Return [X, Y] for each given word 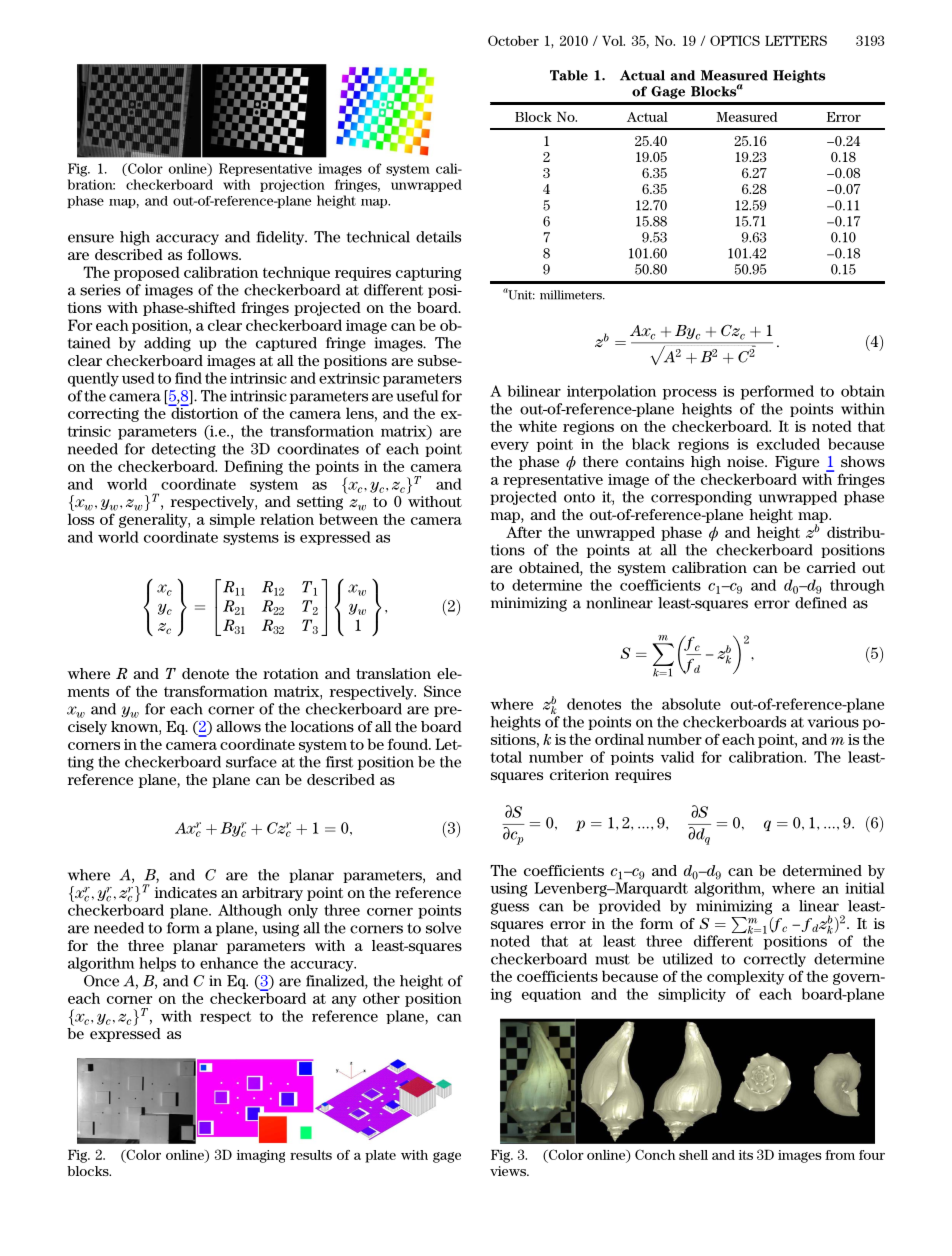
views [509, 1171]
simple [232, 520]
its [746, 1155]
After [524, 532]
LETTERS [796, 40]
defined [821, 603]
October [513, 40]
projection [292, 185]
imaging [261, 1156]
